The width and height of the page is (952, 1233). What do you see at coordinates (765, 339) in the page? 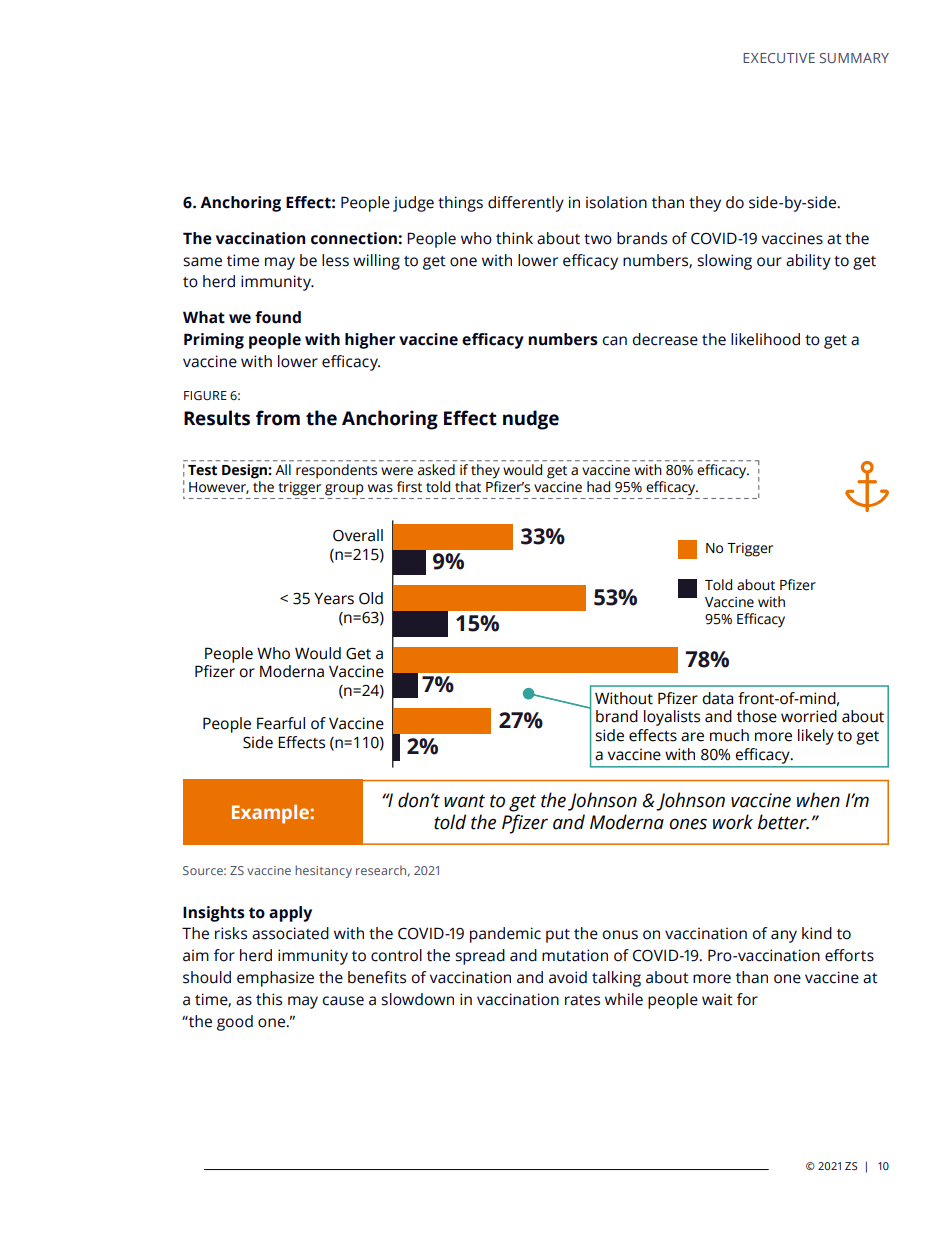
I see `likelihood` at bounding box center [765, 339].
